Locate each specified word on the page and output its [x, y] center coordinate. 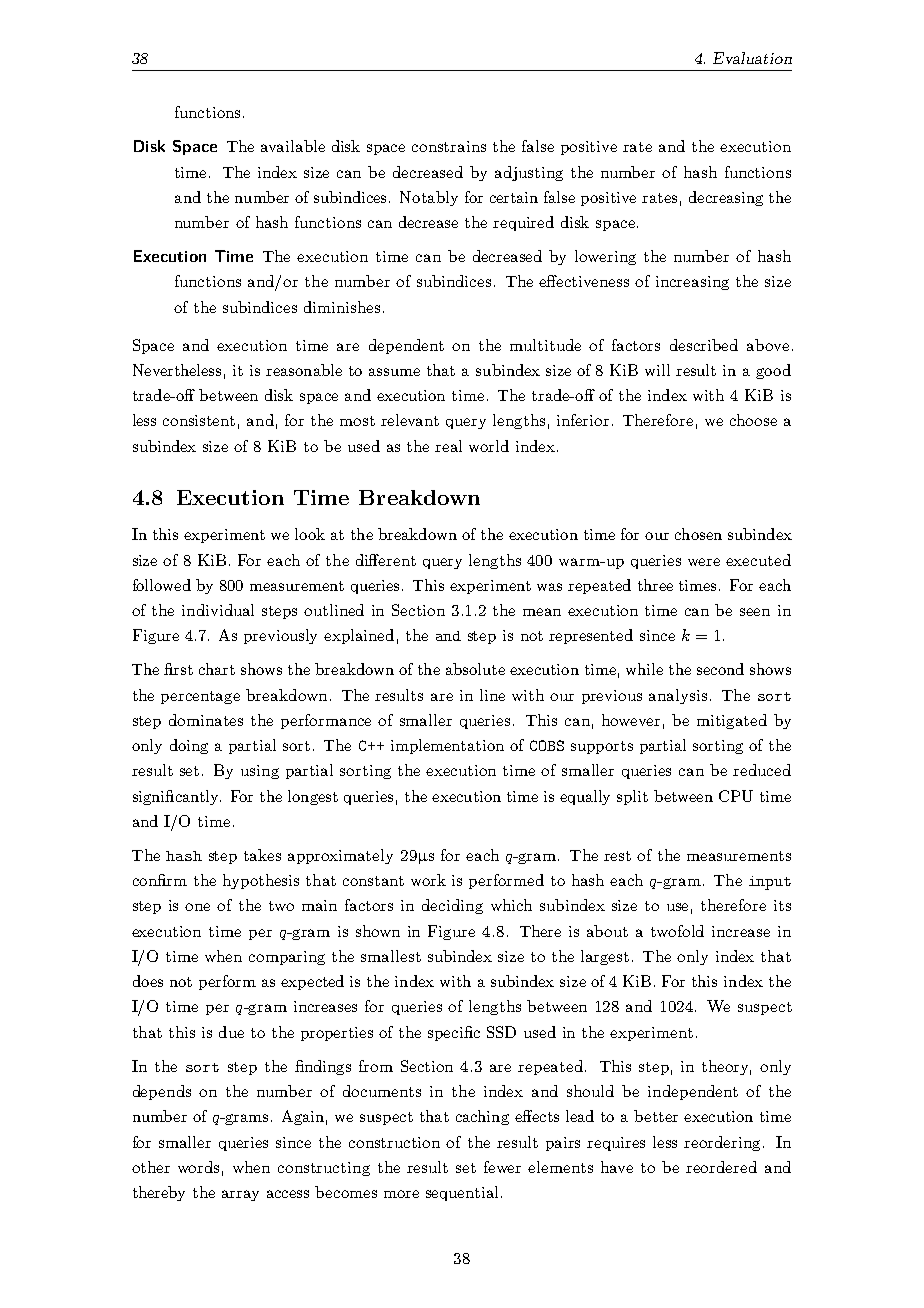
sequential [462, 1193]
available [293, 146]
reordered [721, 1167]
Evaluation [752, 58]
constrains [449, 146]
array [240, 1195]
